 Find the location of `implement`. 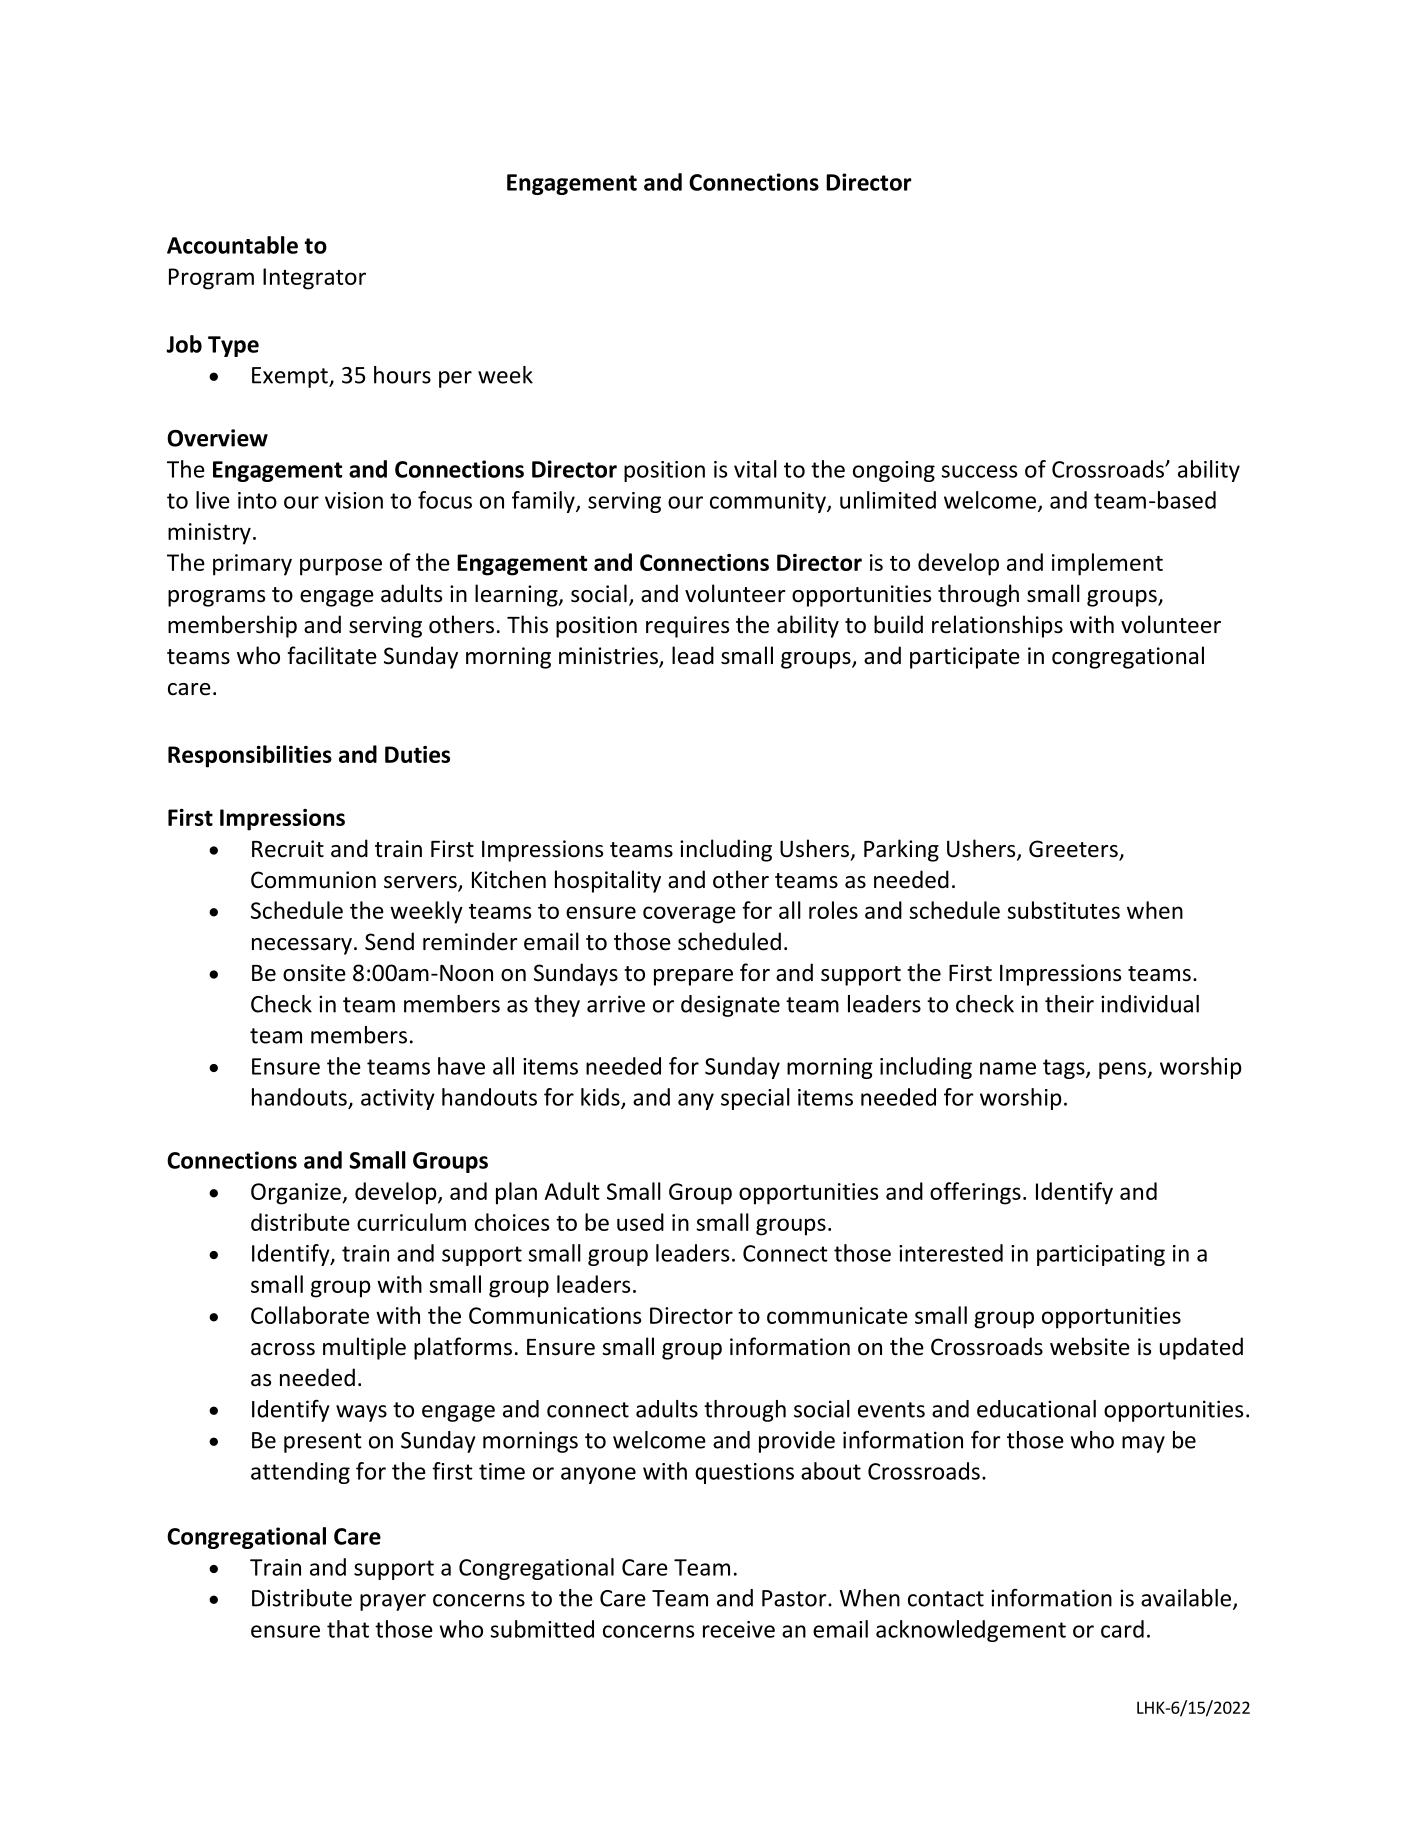

implement is located at coordinates (1107, 564).
